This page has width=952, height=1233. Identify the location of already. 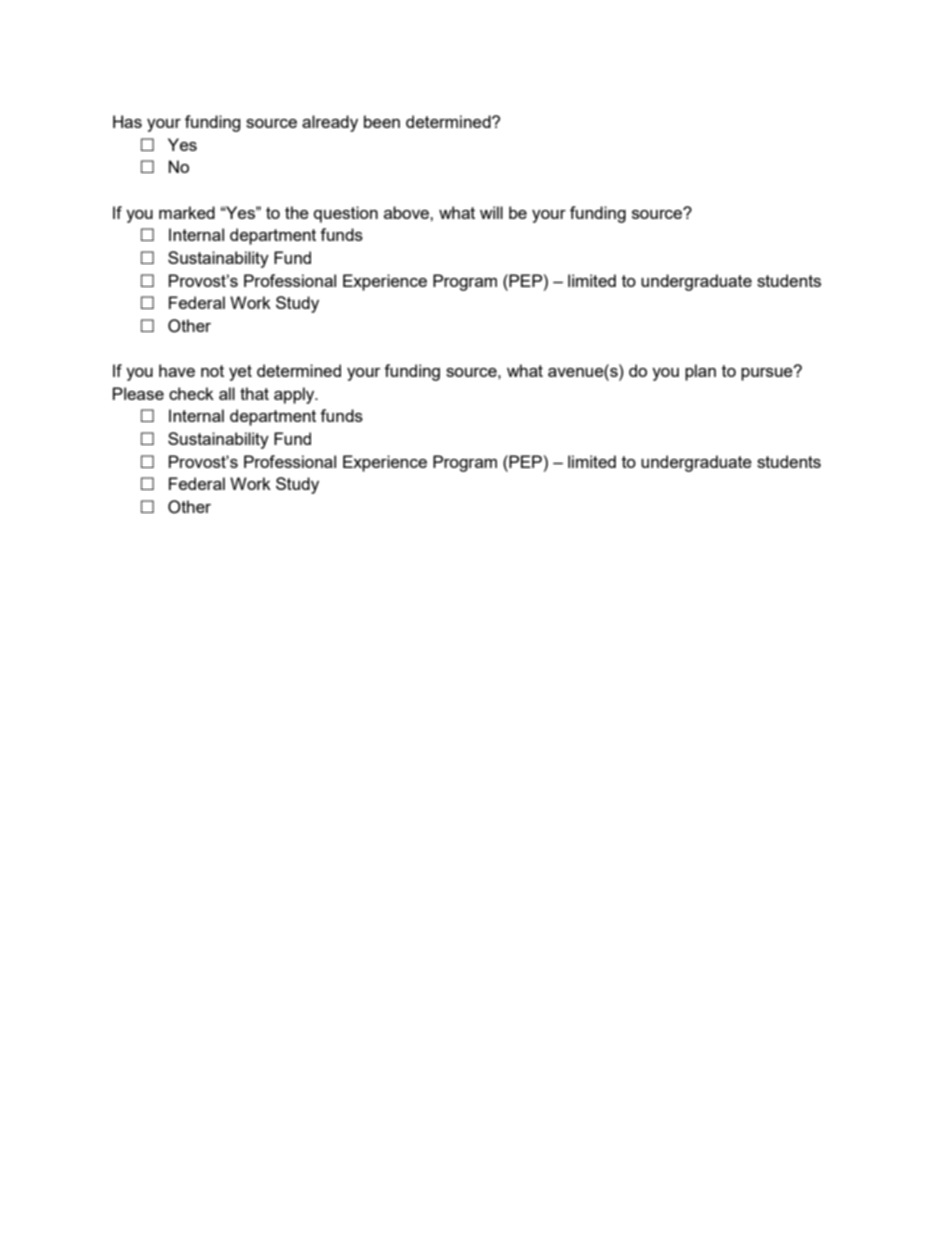
(330, 123).
